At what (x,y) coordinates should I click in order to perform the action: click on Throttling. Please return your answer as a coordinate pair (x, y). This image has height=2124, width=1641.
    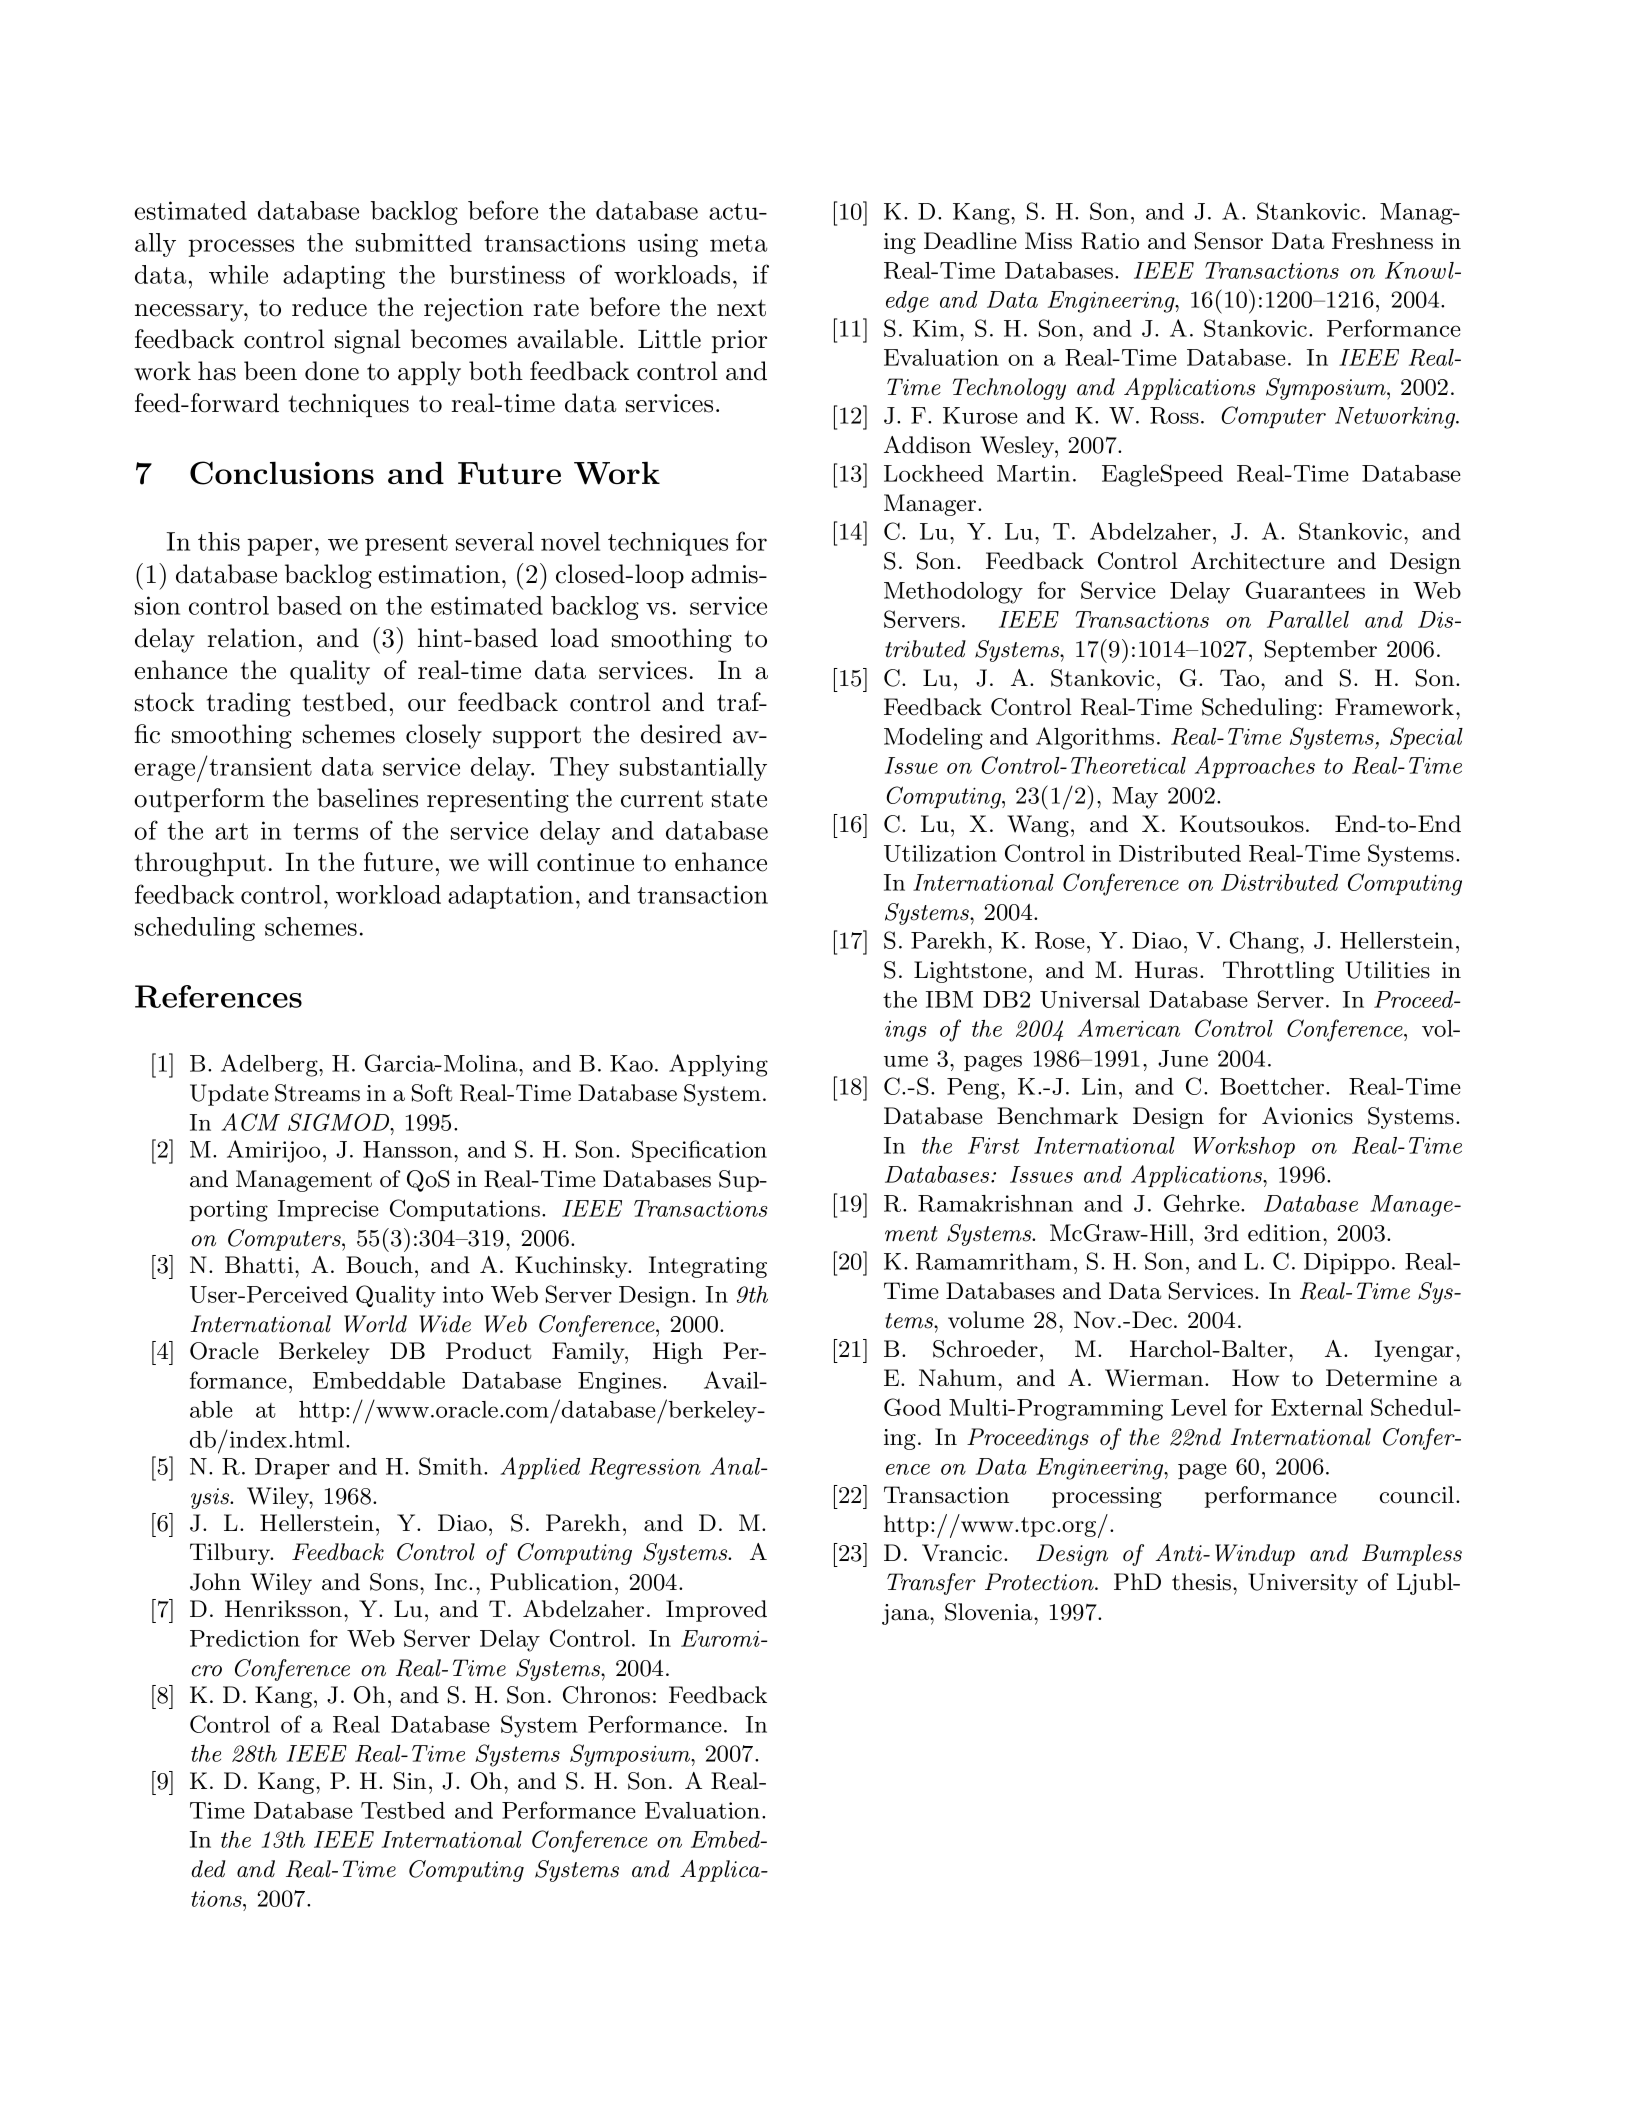
    Looking at the image, I should click on (1278, 972).
